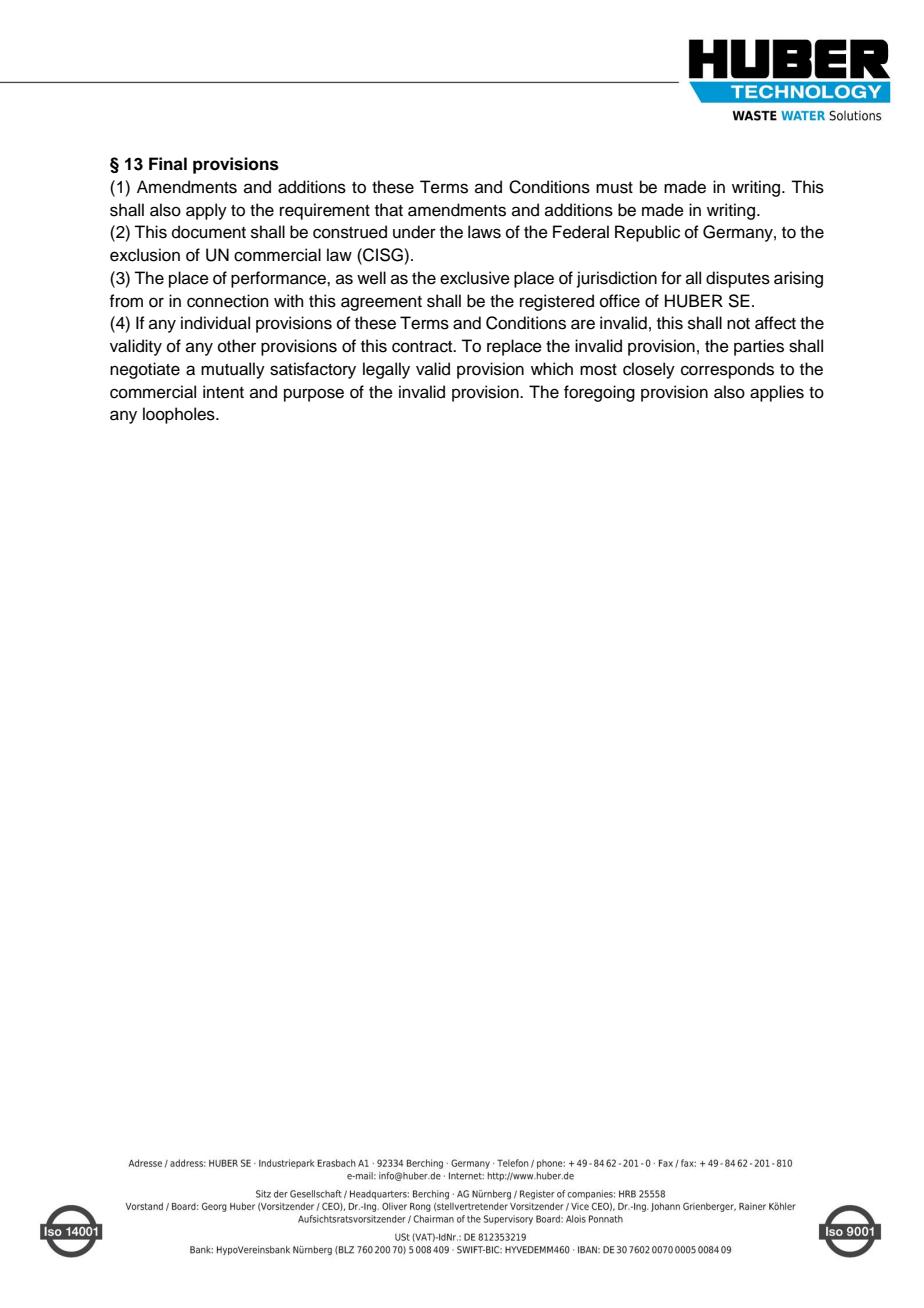 This screenshot has height=1308, width=924. I want to click on laws, so click(484, 232).
